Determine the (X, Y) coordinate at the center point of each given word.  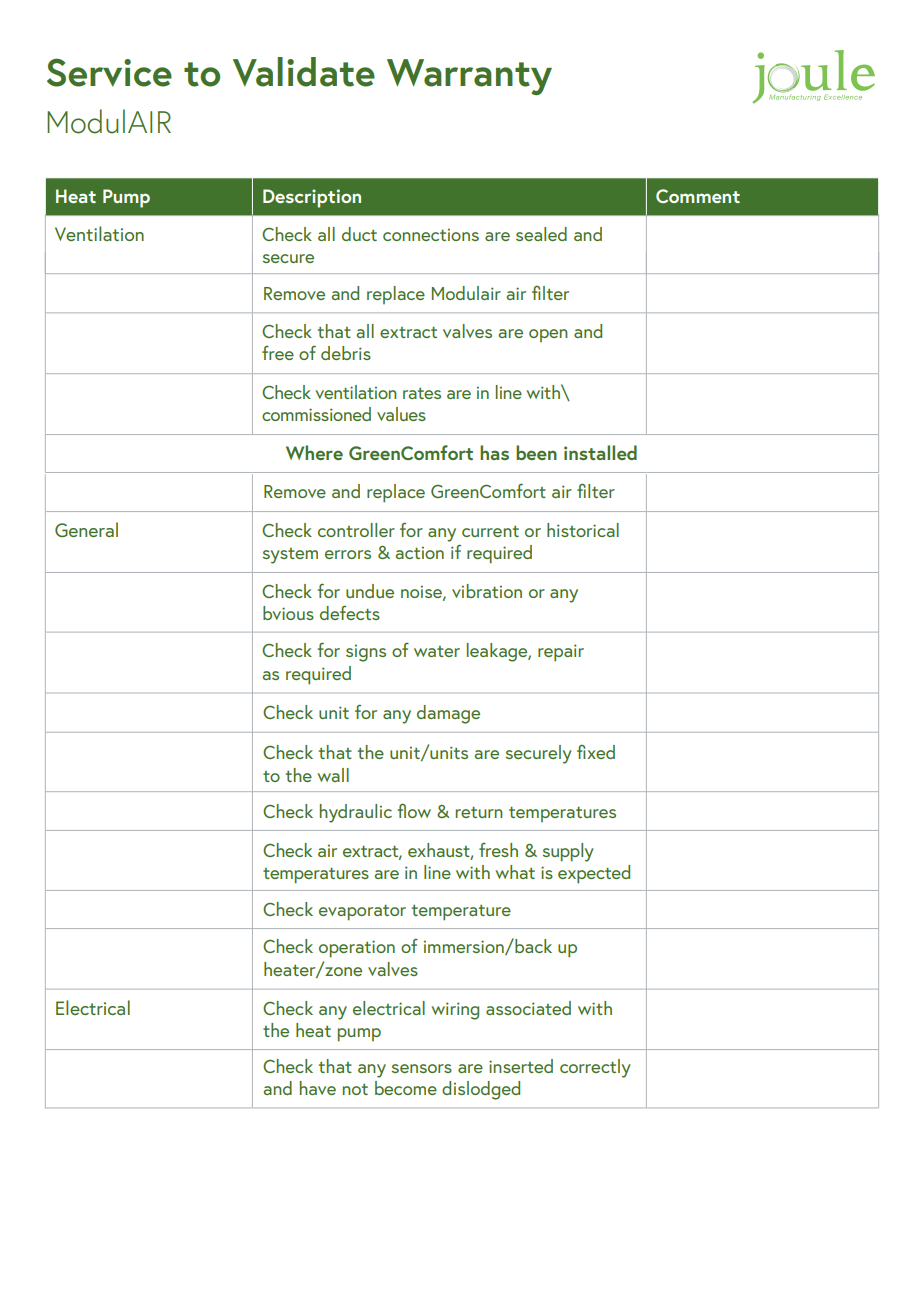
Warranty (469, 77)
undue (370, 591)
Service (109, 72)
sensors (422, 1068)
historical (583, 530)
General (86, 529)
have (318, 1088)
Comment (698, 196)
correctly (595, 1068)
